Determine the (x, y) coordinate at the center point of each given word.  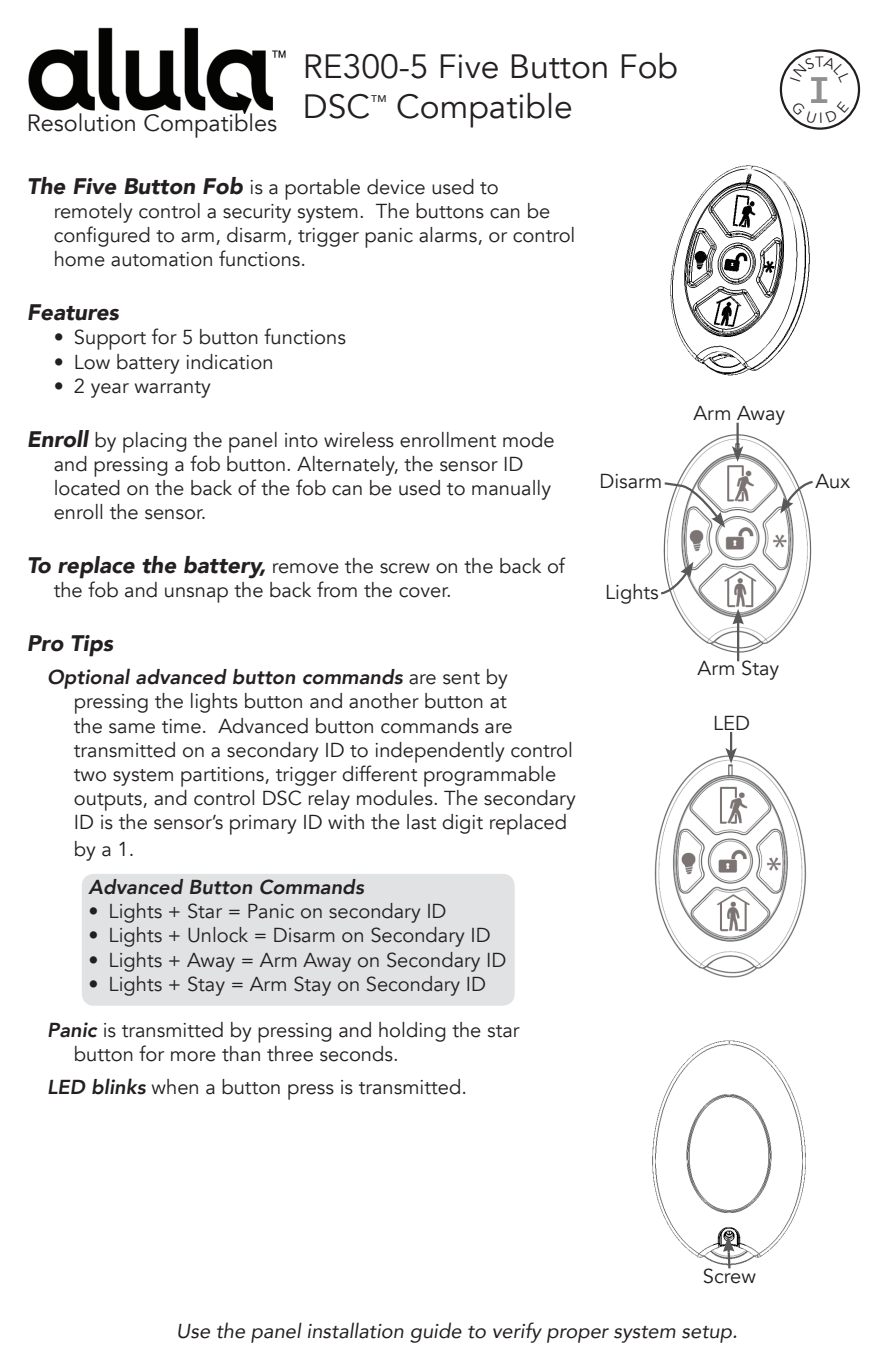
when (175, 1087)
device (396, 187)
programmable (490, 776)
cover (424, 592)
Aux (832, 481)
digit (462, 824)
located (87, 488)
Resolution (82, 121)
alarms (449, 236)
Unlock (218, 935)
